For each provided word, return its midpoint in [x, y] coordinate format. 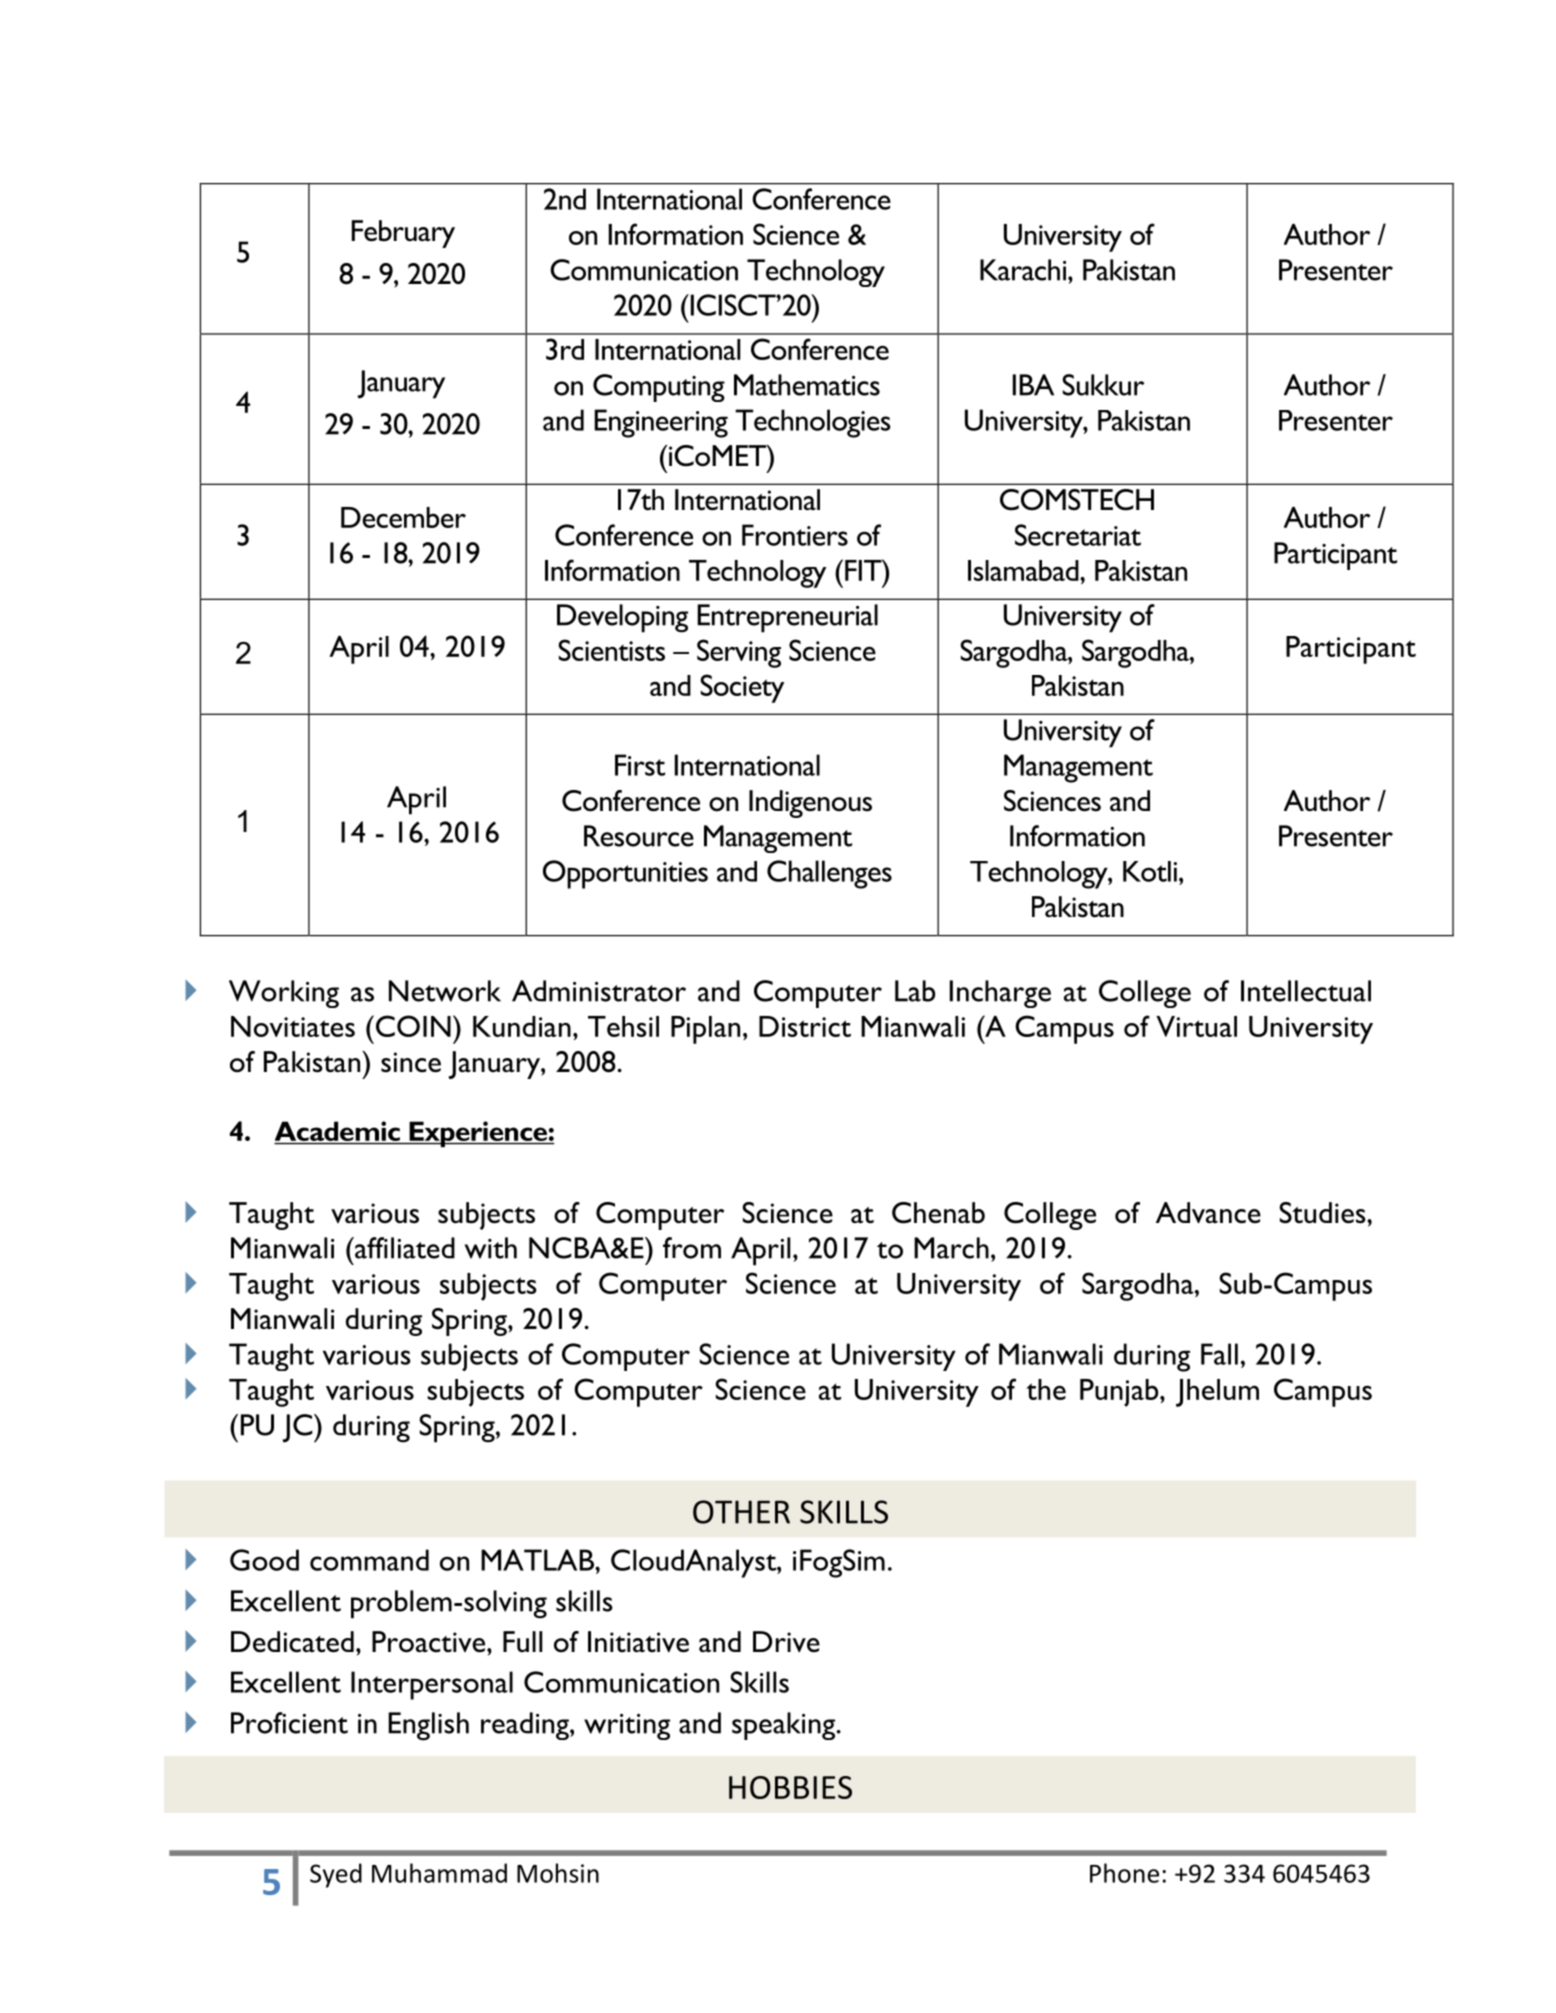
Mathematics [807, 385]
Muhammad [439, 1873]
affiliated [404, 1248]
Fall [1219, 1354]
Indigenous [810, 804]
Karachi [1024, 270]
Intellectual [1306, 991]
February [403, 234]
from [692, 1248]
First [640, 765]
